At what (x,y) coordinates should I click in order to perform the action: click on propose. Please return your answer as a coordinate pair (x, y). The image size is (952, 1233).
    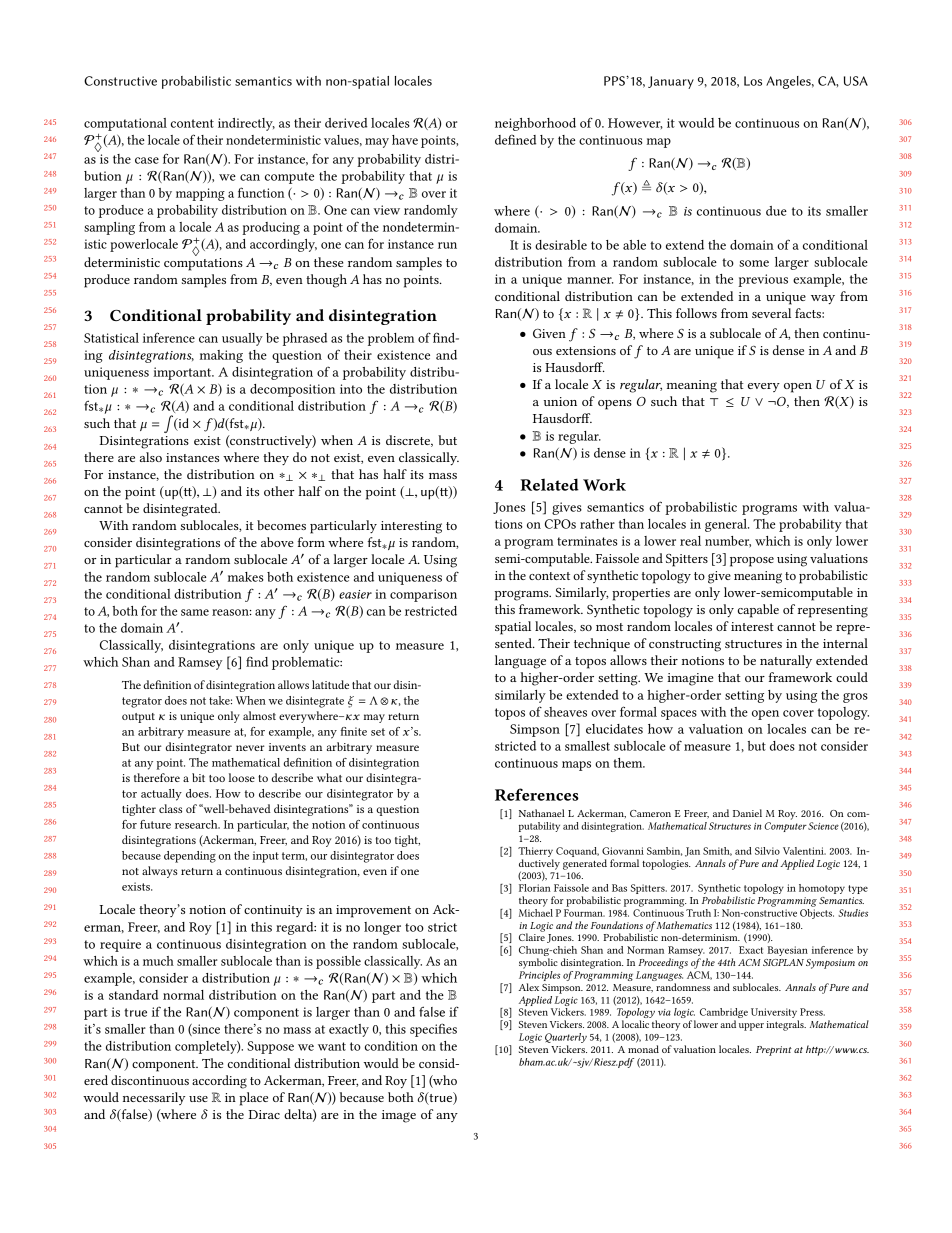
    Looking at the image, I should click on (752, 562).
